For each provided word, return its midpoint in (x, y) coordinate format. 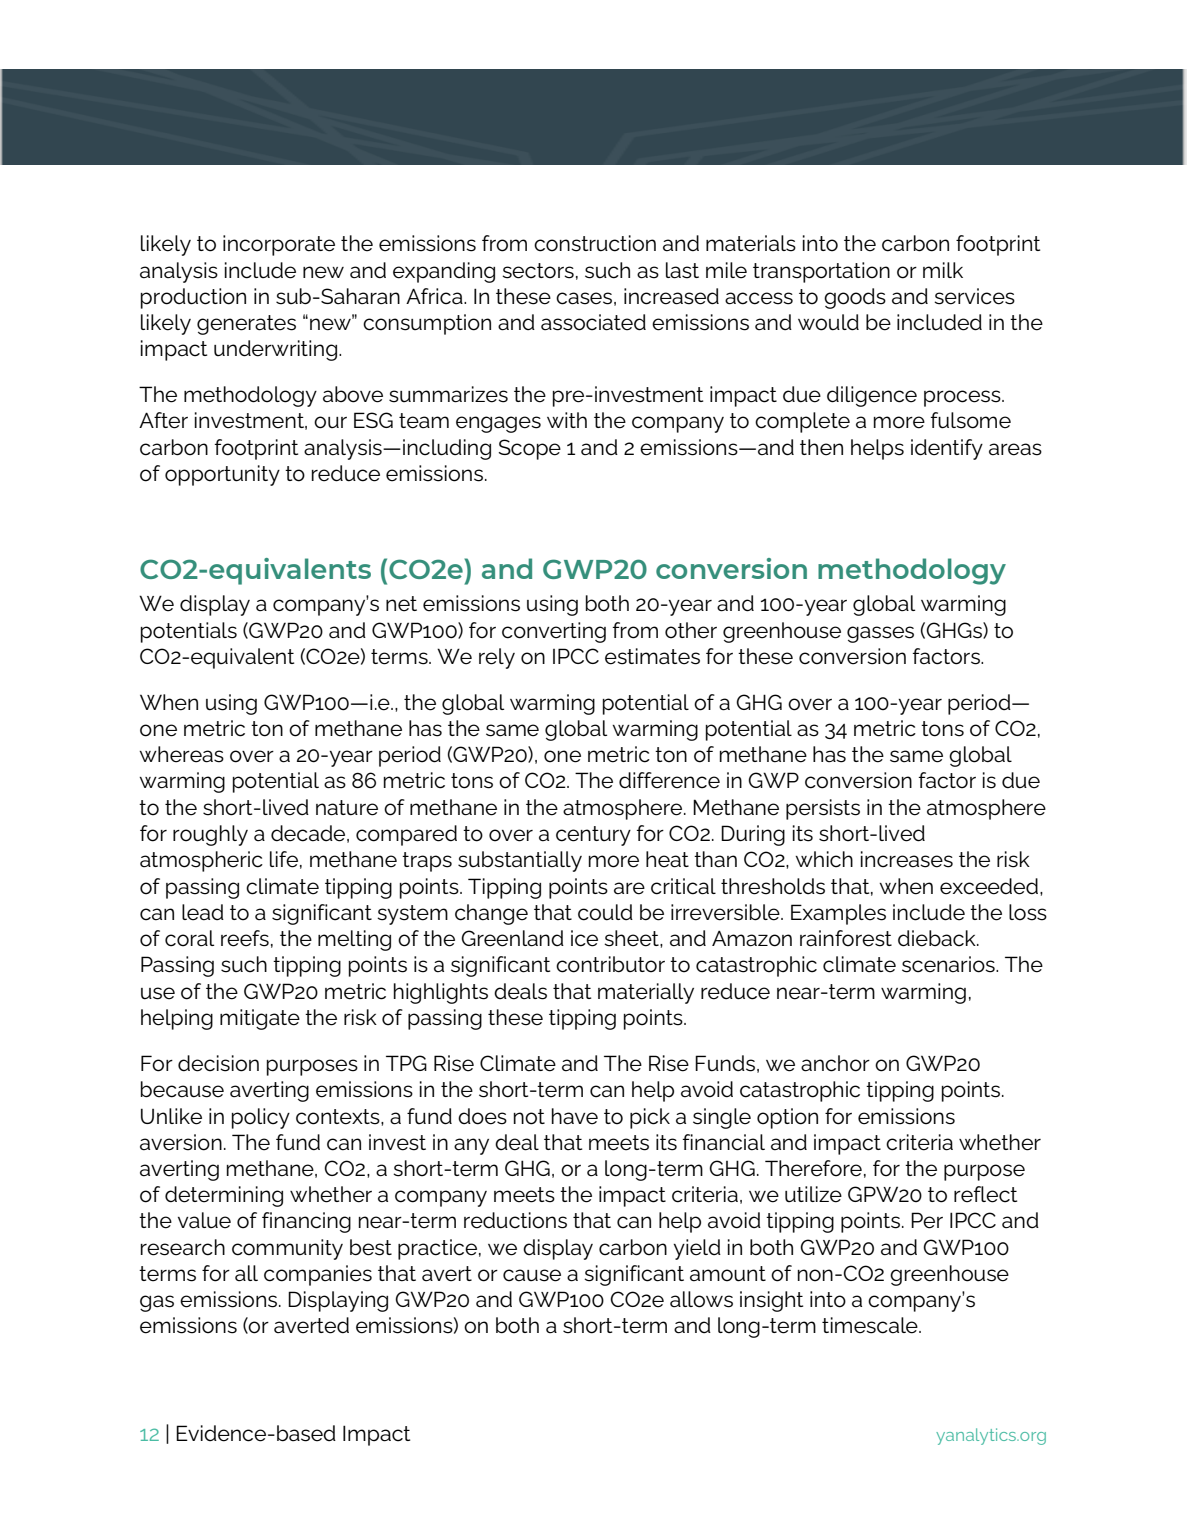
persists (823, 809)
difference (669, 780)
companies (318, 1275)
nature (347, 808)
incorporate (279, 245)
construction (595, 243)
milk (943, 270)
